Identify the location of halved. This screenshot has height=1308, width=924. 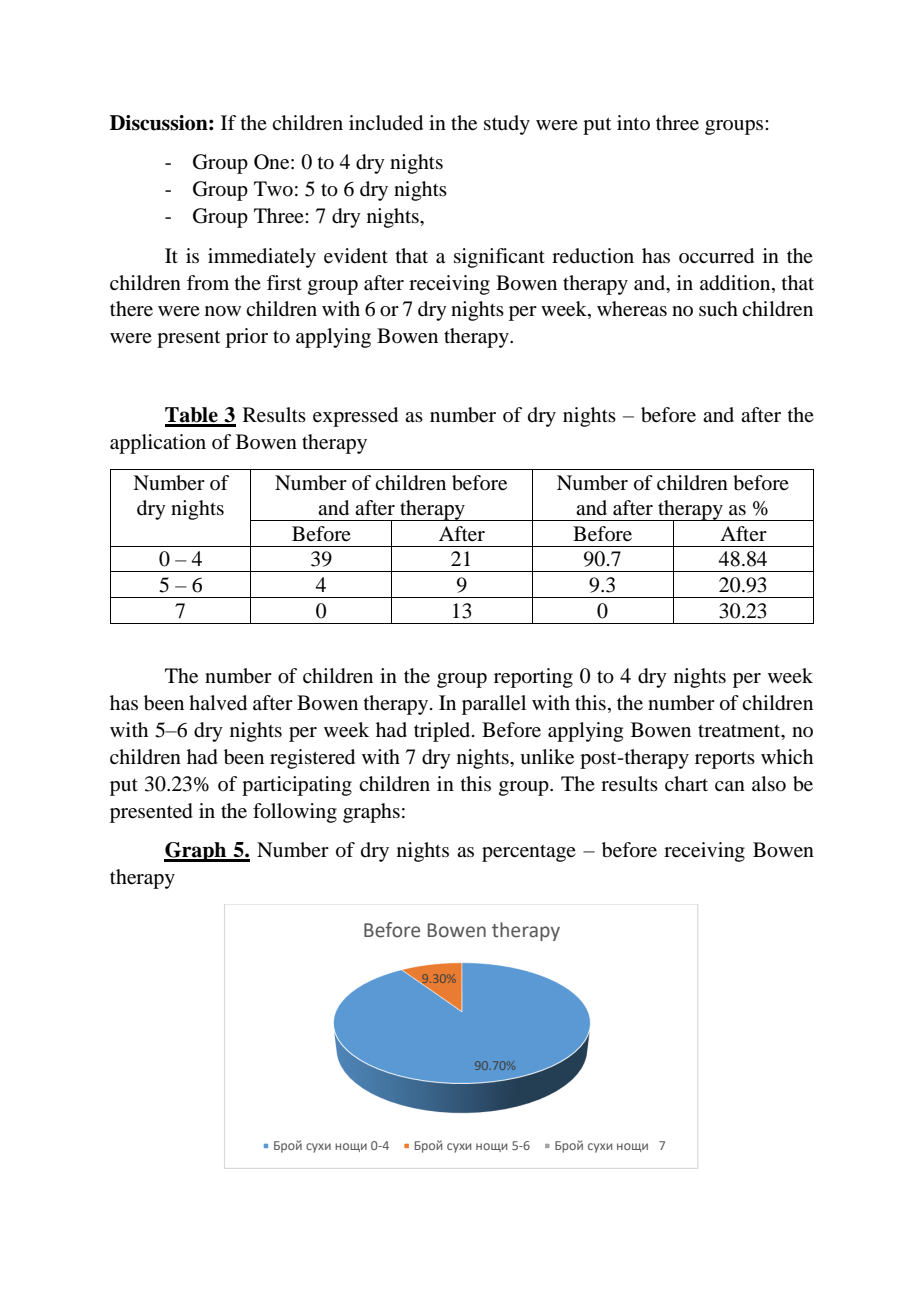
(218, 703).
